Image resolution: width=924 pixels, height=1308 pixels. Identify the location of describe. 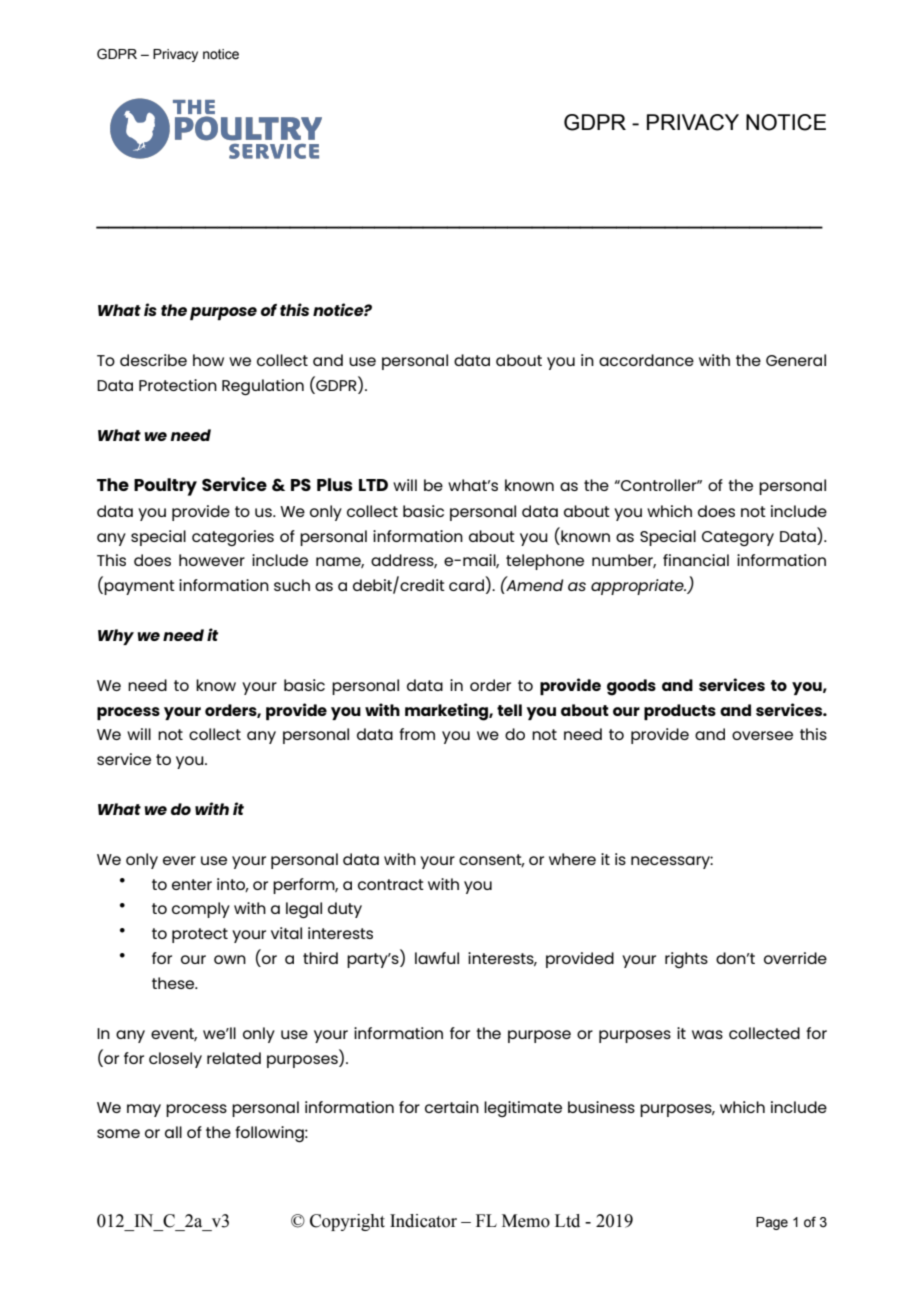
(153, 360).
